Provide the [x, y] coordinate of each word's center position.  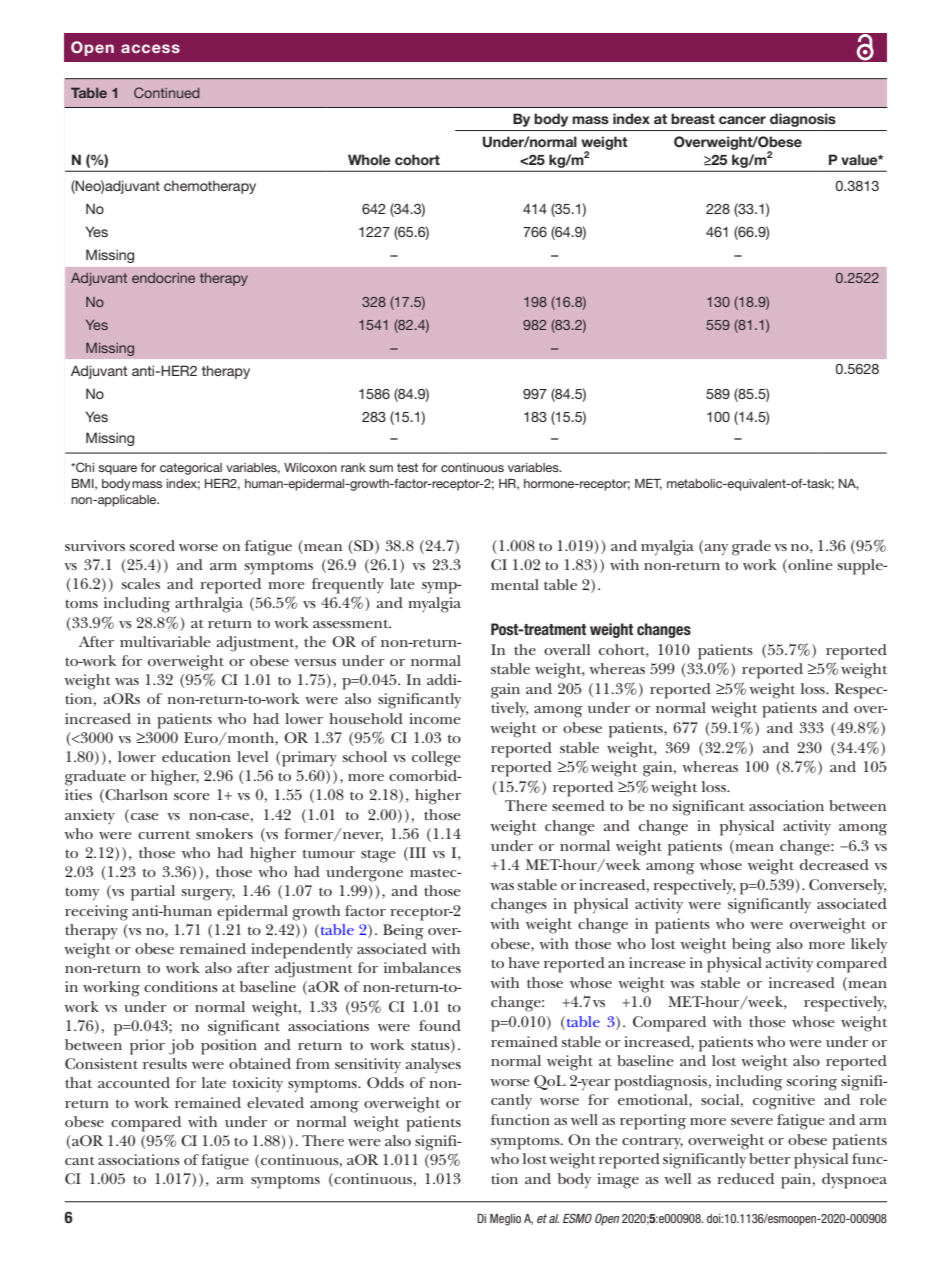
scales [140, 583]
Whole [369, 159]
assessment [352, 623]
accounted [134, 1082]
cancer [742, 120]
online [809, 566]
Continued [167, 92]
